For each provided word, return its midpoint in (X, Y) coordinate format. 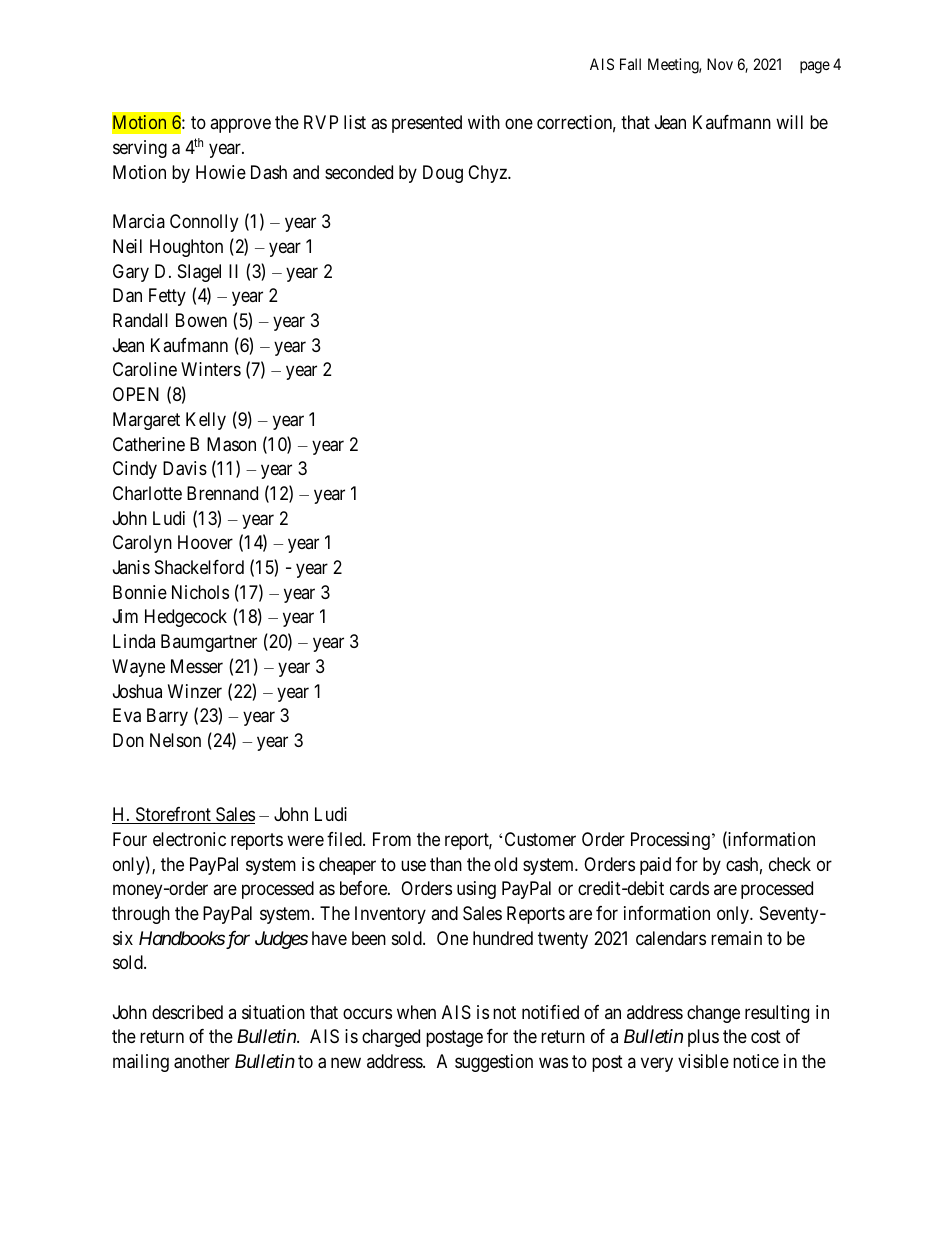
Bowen (201, 320)
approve (240, 126)
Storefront (173, 815)
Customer (540, 839)
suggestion (494, 1063)
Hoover (205, 542)
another (202, 1061)
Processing (670, 841)
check (790, 864)
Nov (720, 64)
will (789, 122)
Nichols (200, 592)
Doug (443, 174)
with (484, 122)
